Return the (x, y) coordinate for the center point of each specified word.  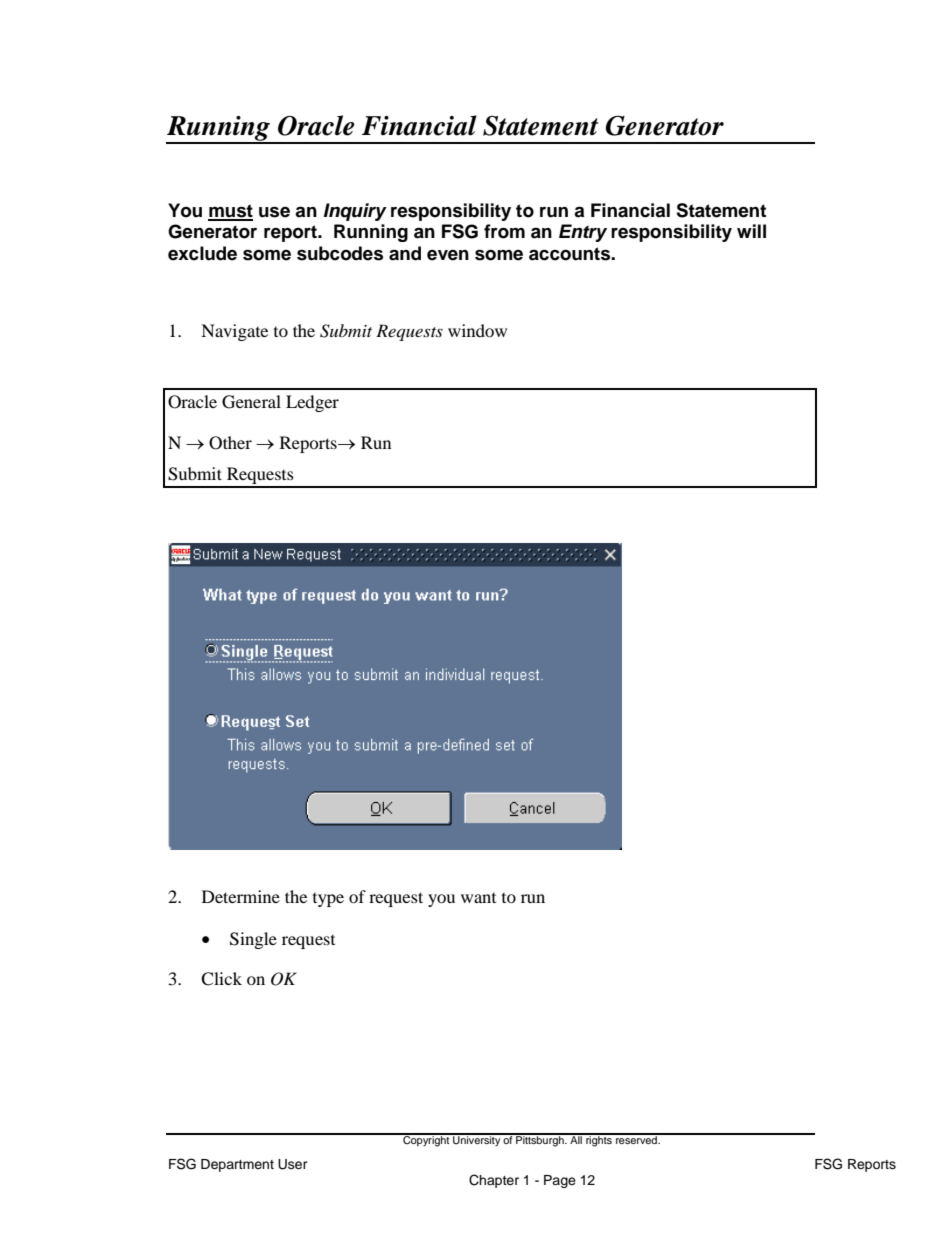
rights (599, 1140)
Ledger (312, 403)
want (478, 898)
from (504, 231)
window (477, 330)
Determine (241, 896)
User (293, 1164)
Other (230, 443)
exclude (202, 253)
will (751, 231)
